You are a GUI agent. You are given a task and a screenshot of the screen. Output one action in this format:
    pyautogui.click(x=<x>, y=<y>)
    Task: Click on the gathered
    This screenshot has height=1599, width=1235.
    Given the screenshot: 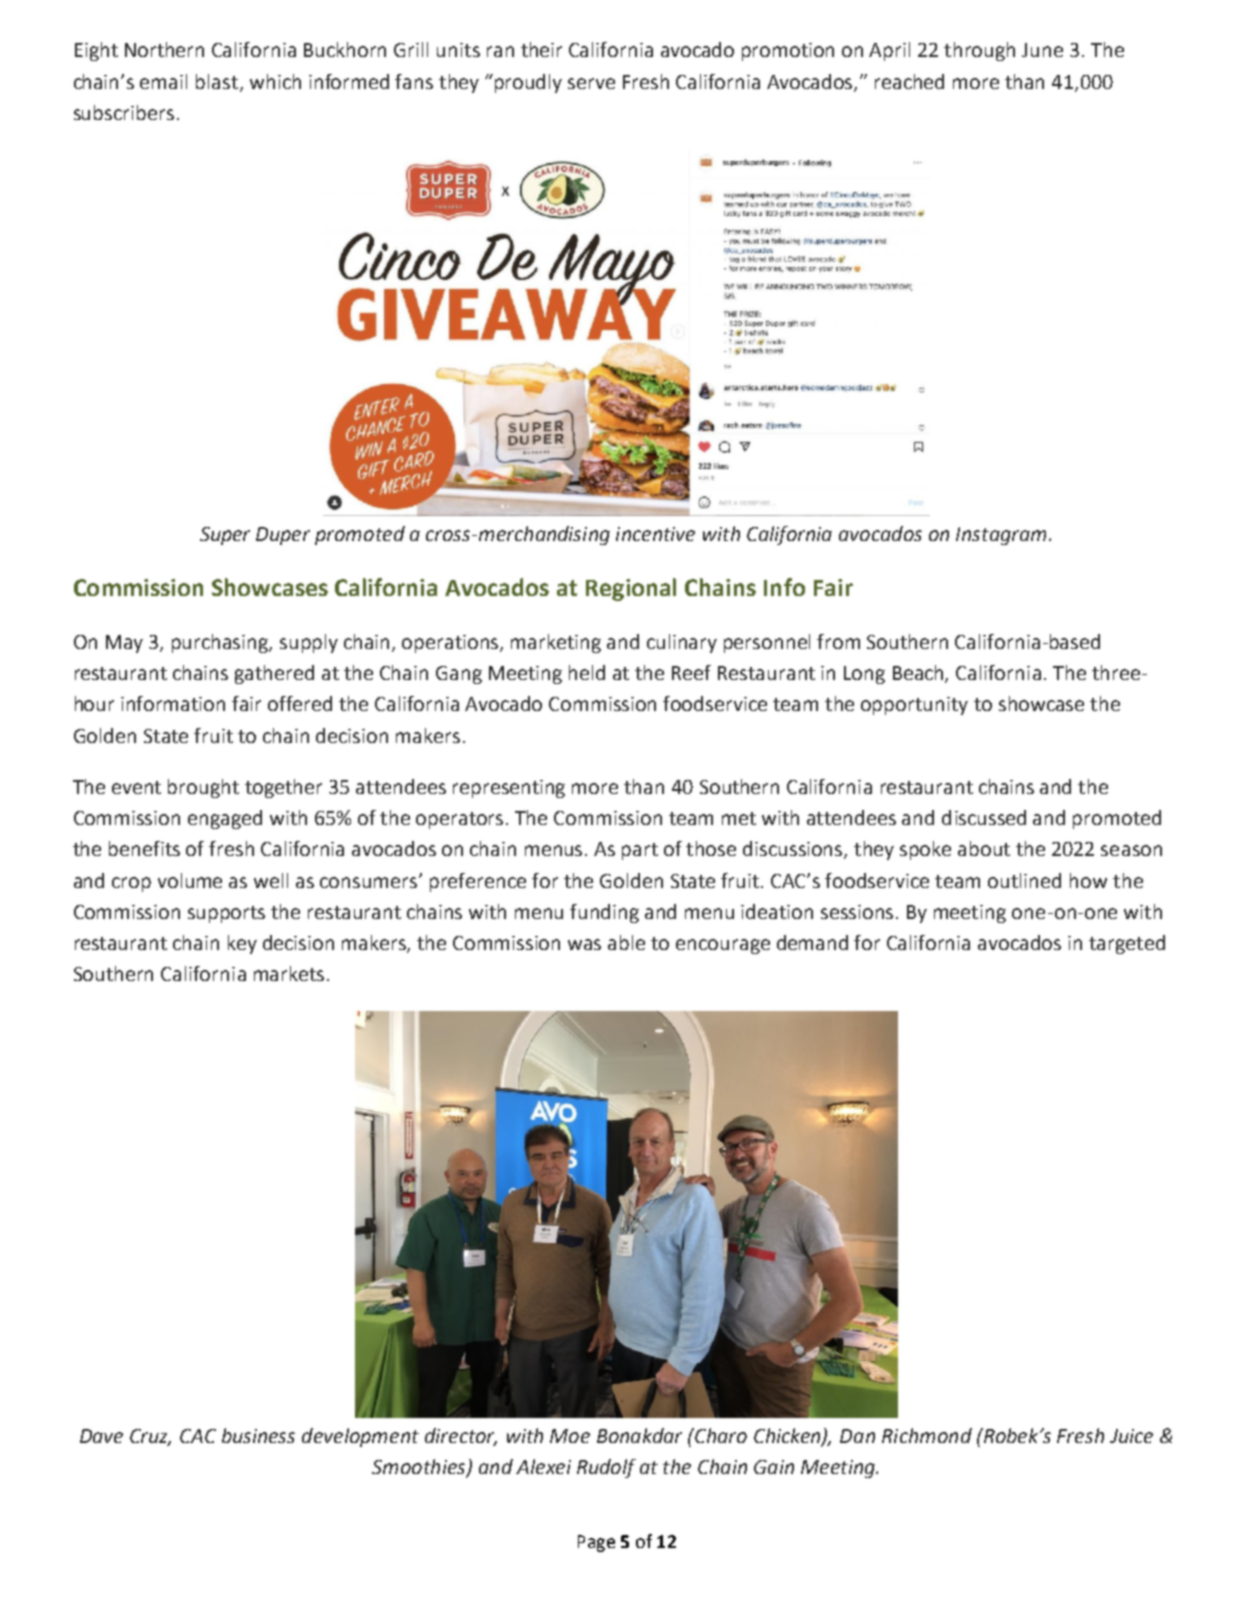 What is the action you would take?
    pyautogui.click(x=274, y=674)
